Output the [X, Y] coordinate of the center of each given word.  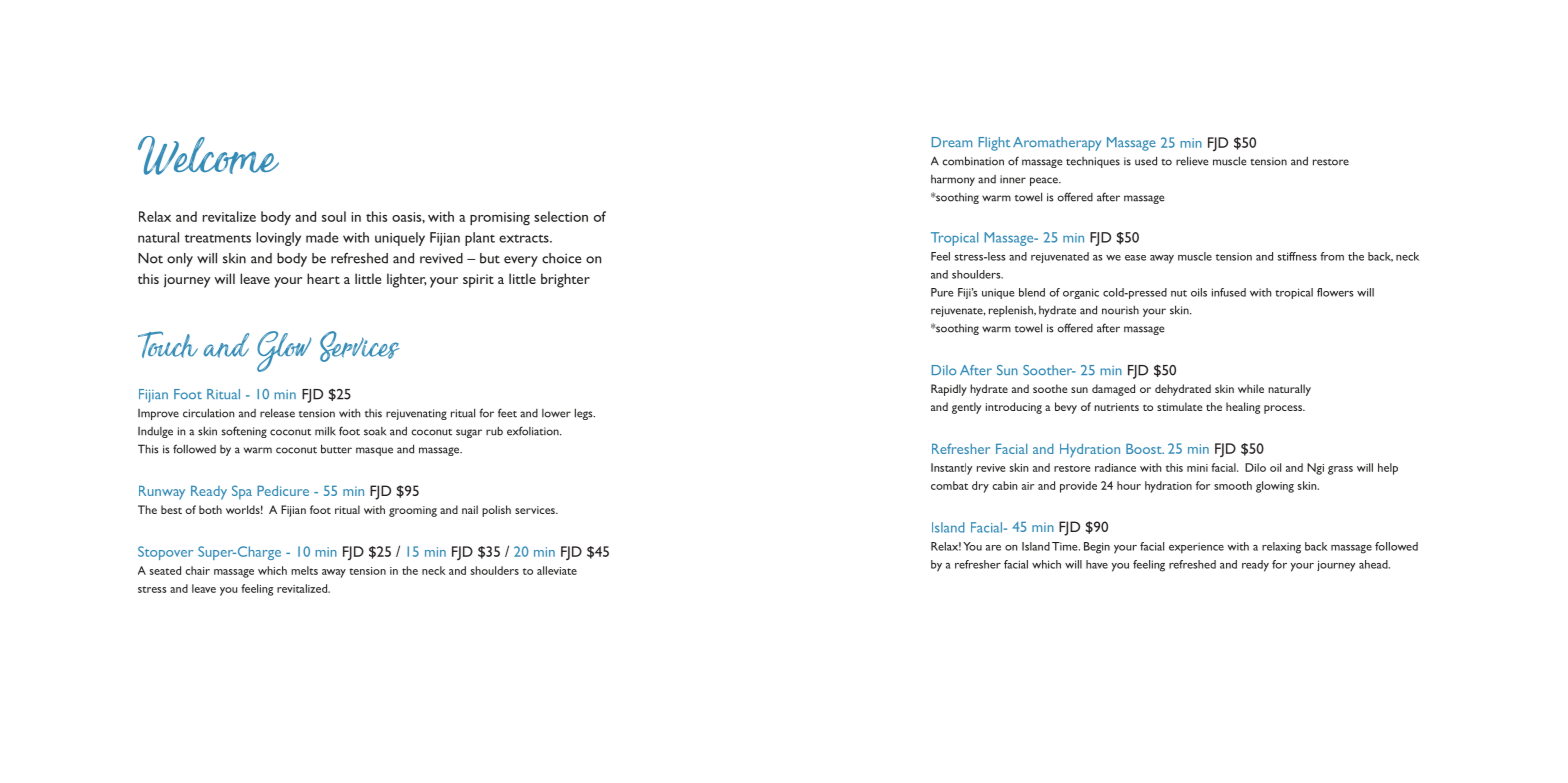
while [1251, 388]
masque [374, 451]
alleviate [557, 570]
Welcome [208, 155]
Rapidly [949, 390]
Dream [952, 142]
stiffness [1297, 256]
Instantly [951, 469]
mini [1197, 468]
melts [304, 570]
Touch [168, 344]
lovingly [278, 239]
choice [562, 258]
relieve [1192, 161]
